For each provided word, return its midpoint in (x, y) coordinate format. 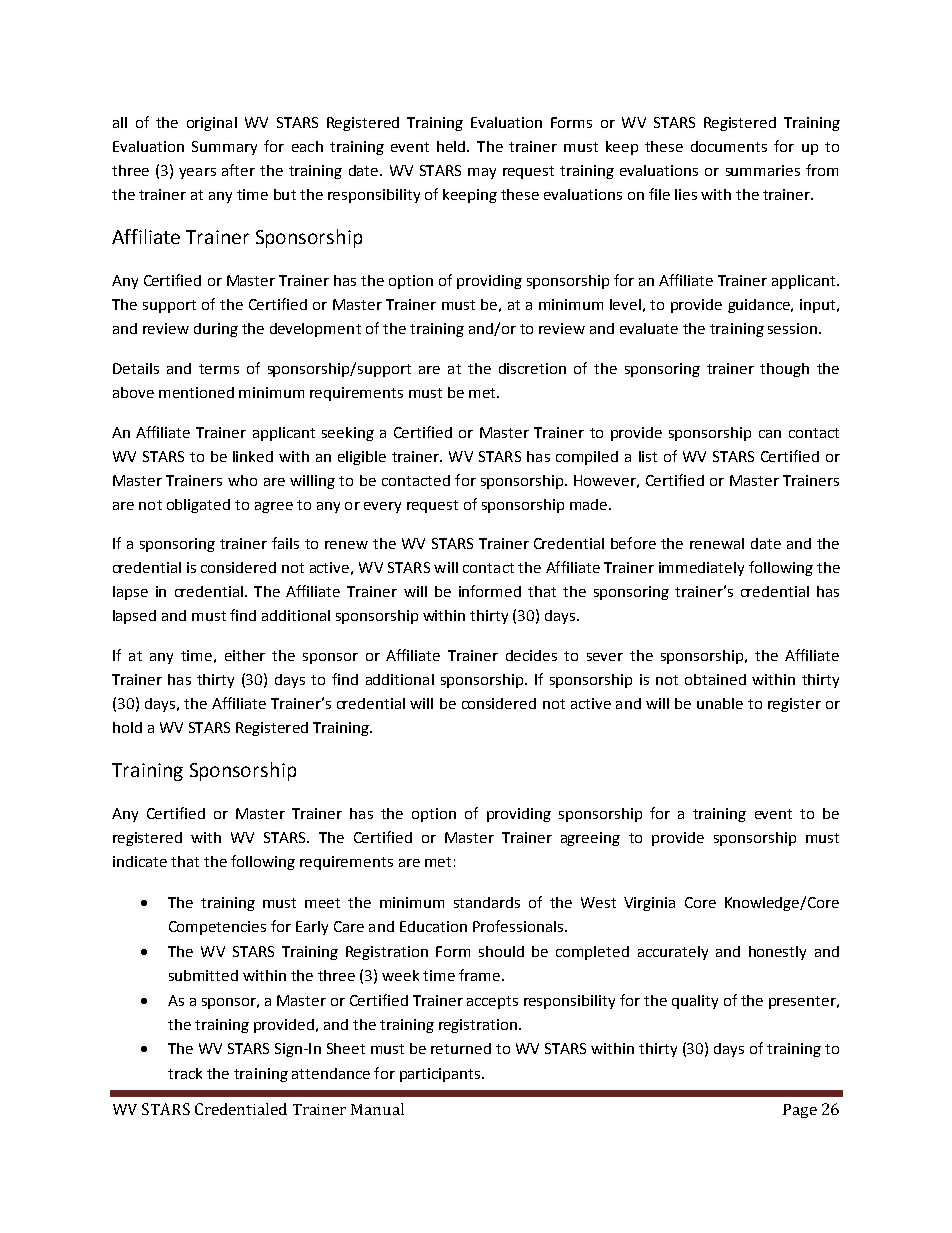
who (242, 480)
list (648, 456)
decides (531, 655)
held (452, 146)
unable (720, 703)
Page (800, 1111)
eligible (362, 458)
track (185, 1073)
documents (729, 146)
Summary (224, 148)
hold (127, 727)
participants (441, 1075)
